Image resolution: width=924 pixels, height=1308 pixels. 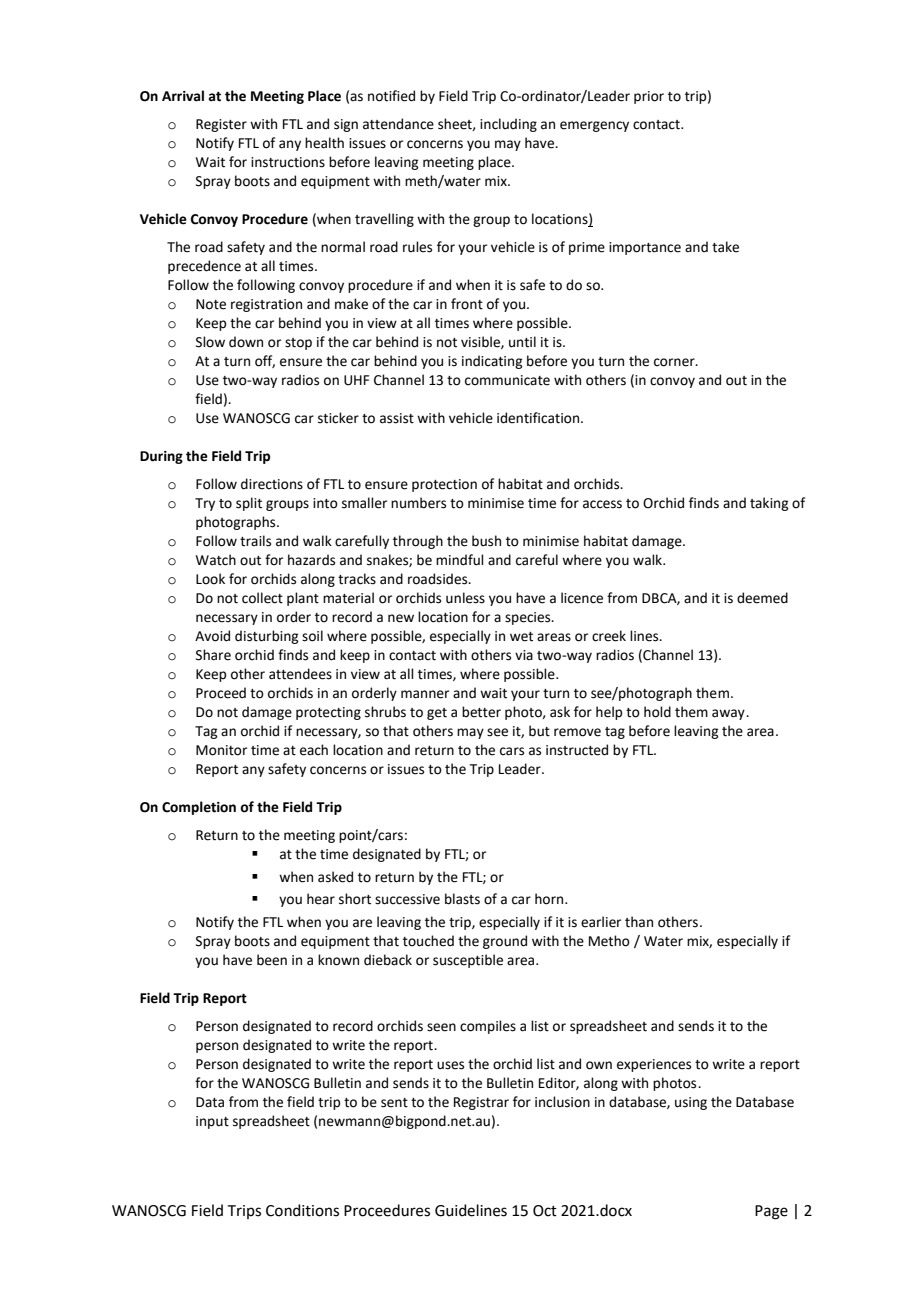 I want to click on taking, so click(x=769, y=504).
